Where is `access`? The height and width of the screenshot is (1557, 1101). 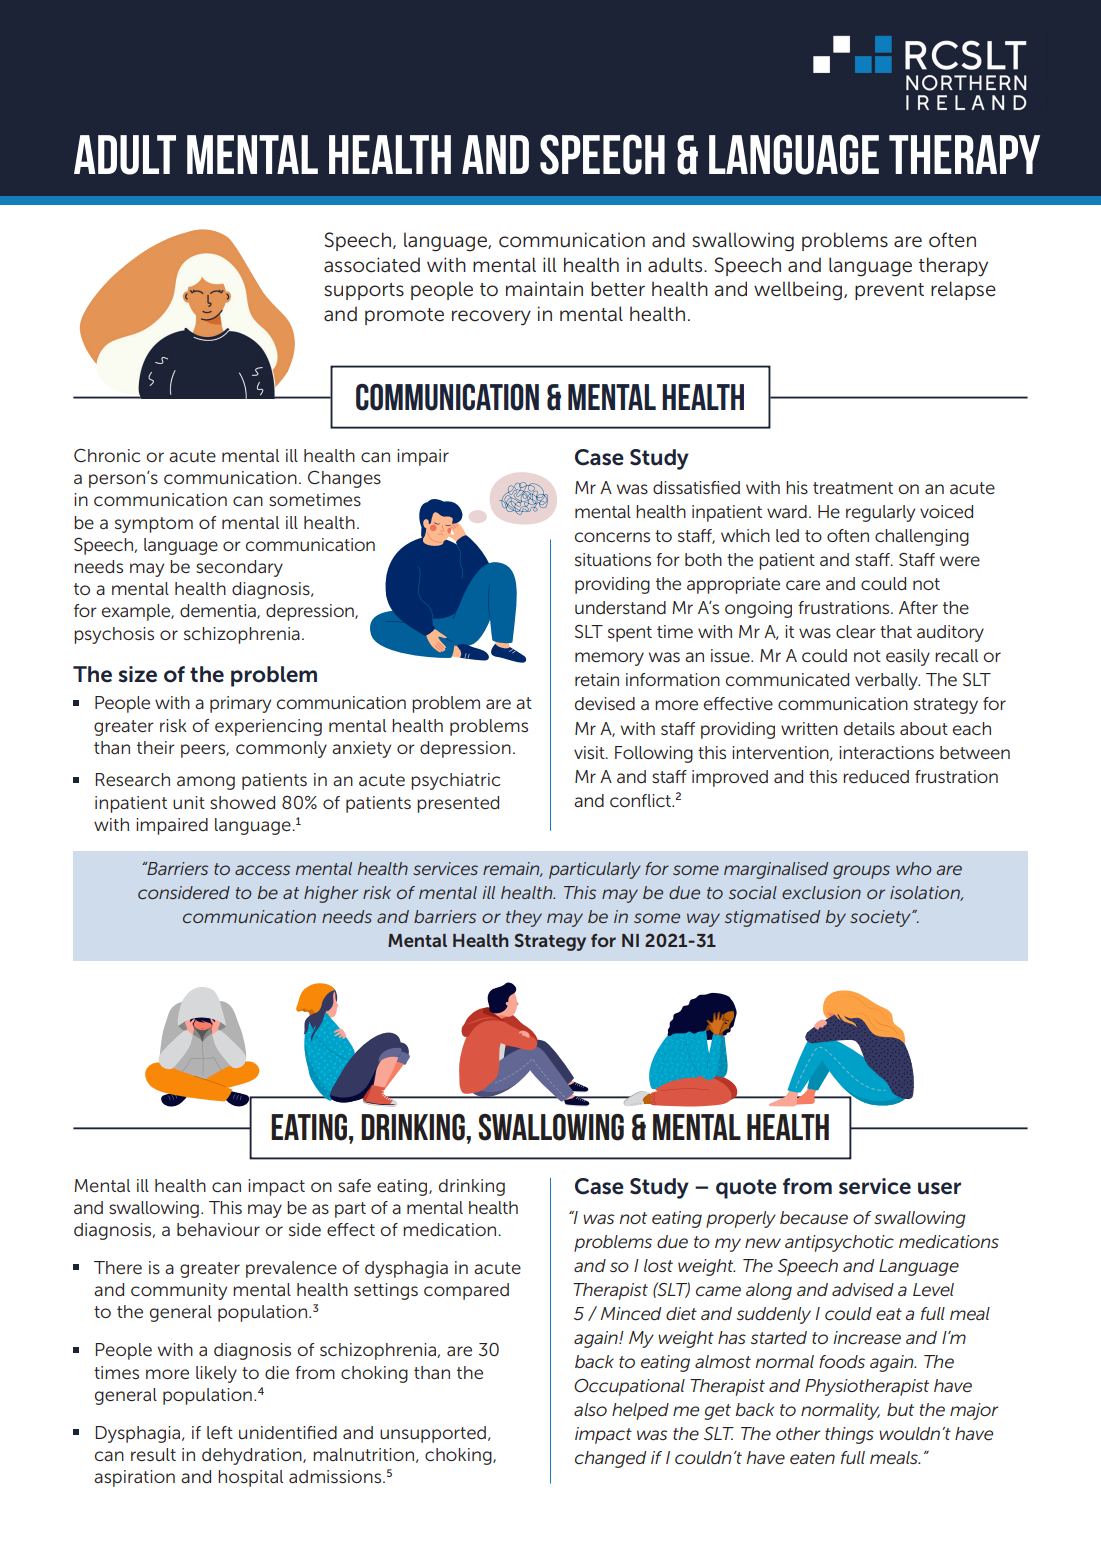 access is located at coordinates (262, 870).
